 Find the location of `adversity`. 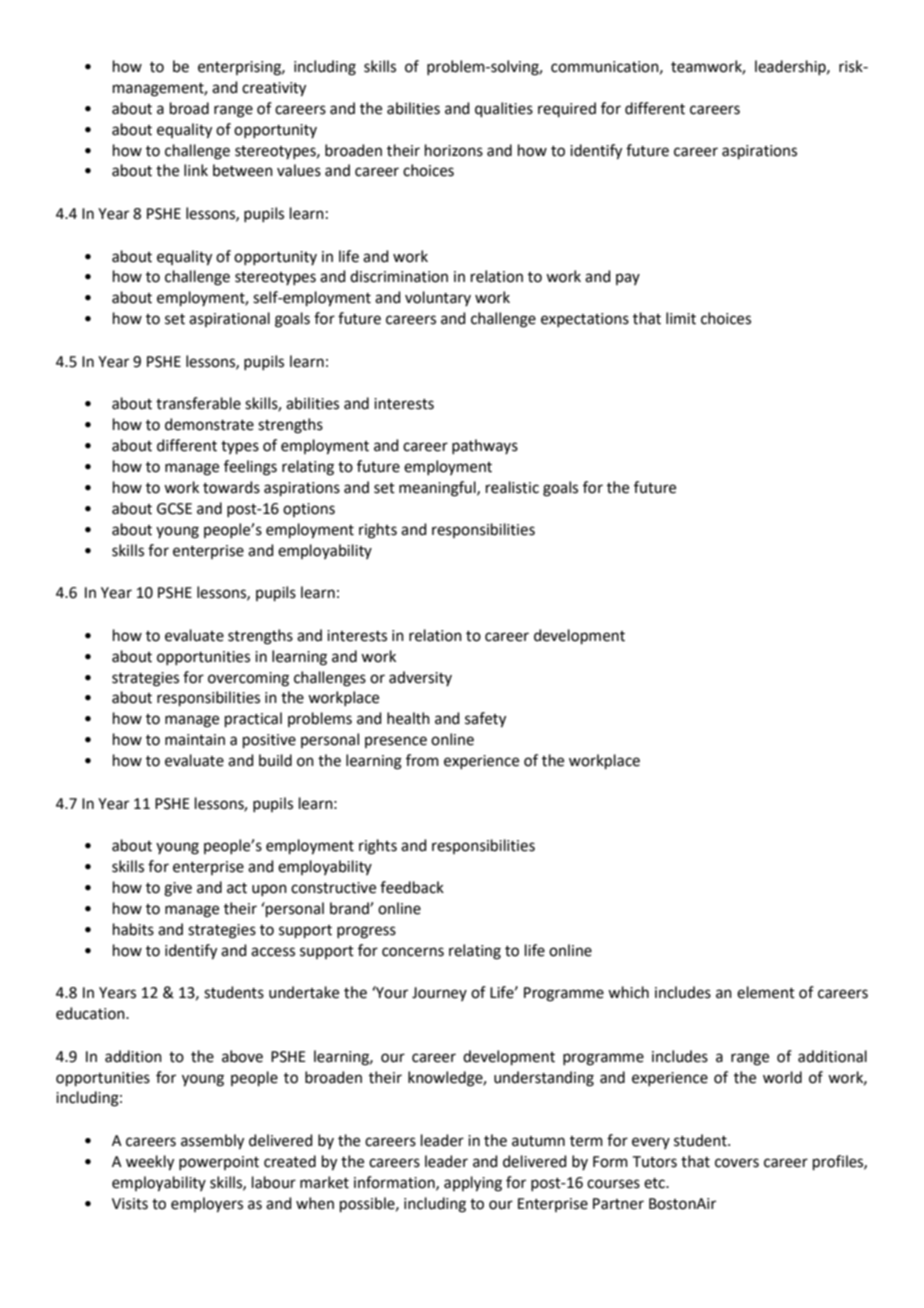

adversity is located at coordinates (420, 678).
